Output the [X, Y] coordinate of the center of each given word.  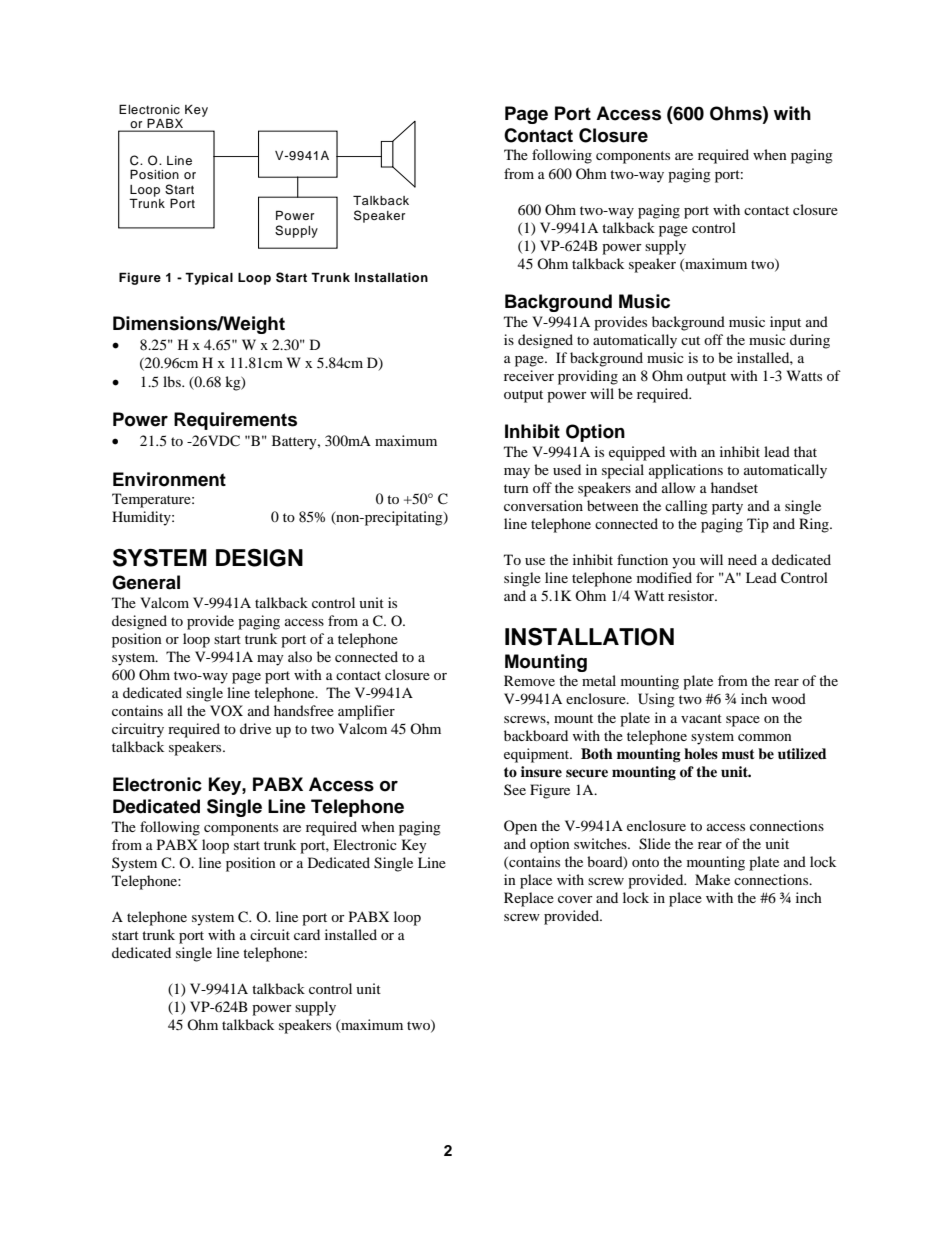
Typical [209, 278]
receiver [529, 375]
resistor [692, 595]
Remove [529, 680]
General [146, 582]
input [785, 323]
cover [575, 899]
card [307, 934]
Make [712, 879]
